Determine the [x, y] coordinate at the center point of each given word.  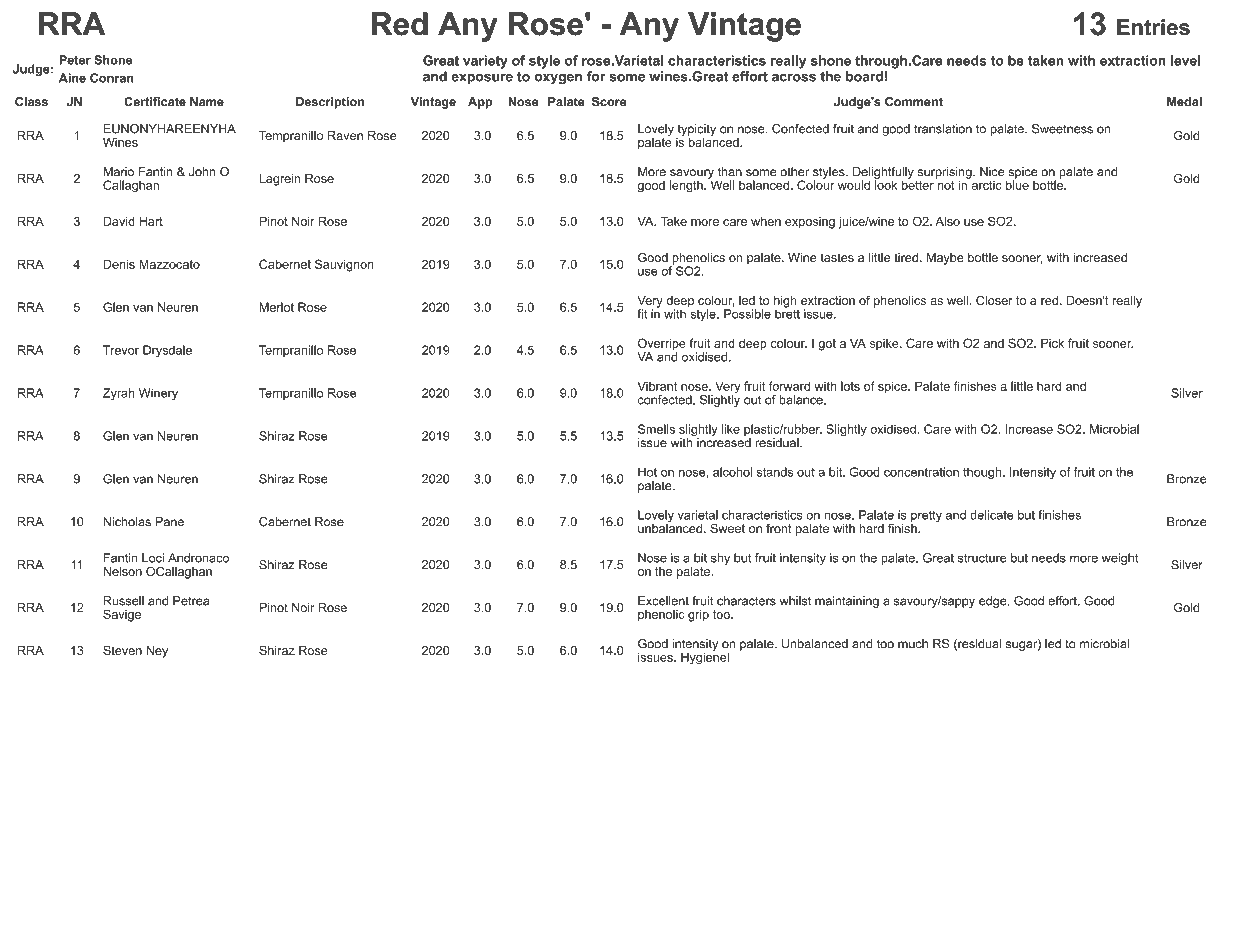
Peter [75, 60]
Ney [157, 652]
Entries [1153, 27]
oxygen [558, 79]
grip [698, 615]
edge [994, 602]
